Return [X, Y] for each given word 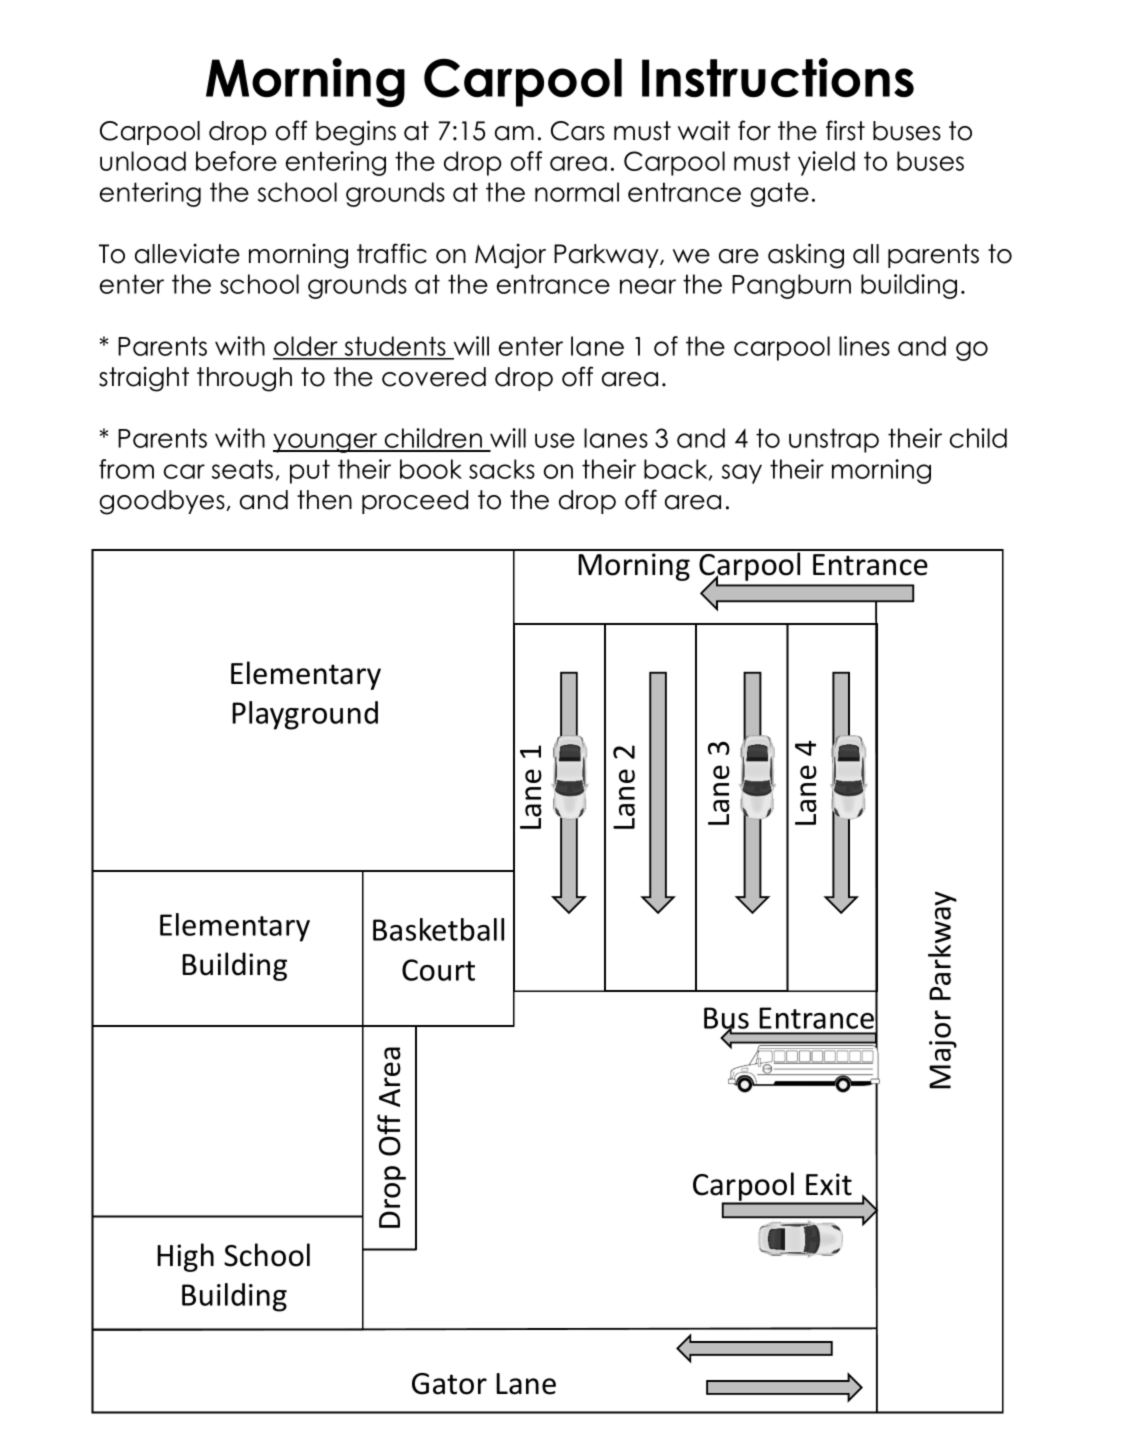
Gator [449, 1384]
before [236, 161]
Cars [578, 131]
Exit [829, 1184]
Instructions [778, 77]
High [185, 1257]
